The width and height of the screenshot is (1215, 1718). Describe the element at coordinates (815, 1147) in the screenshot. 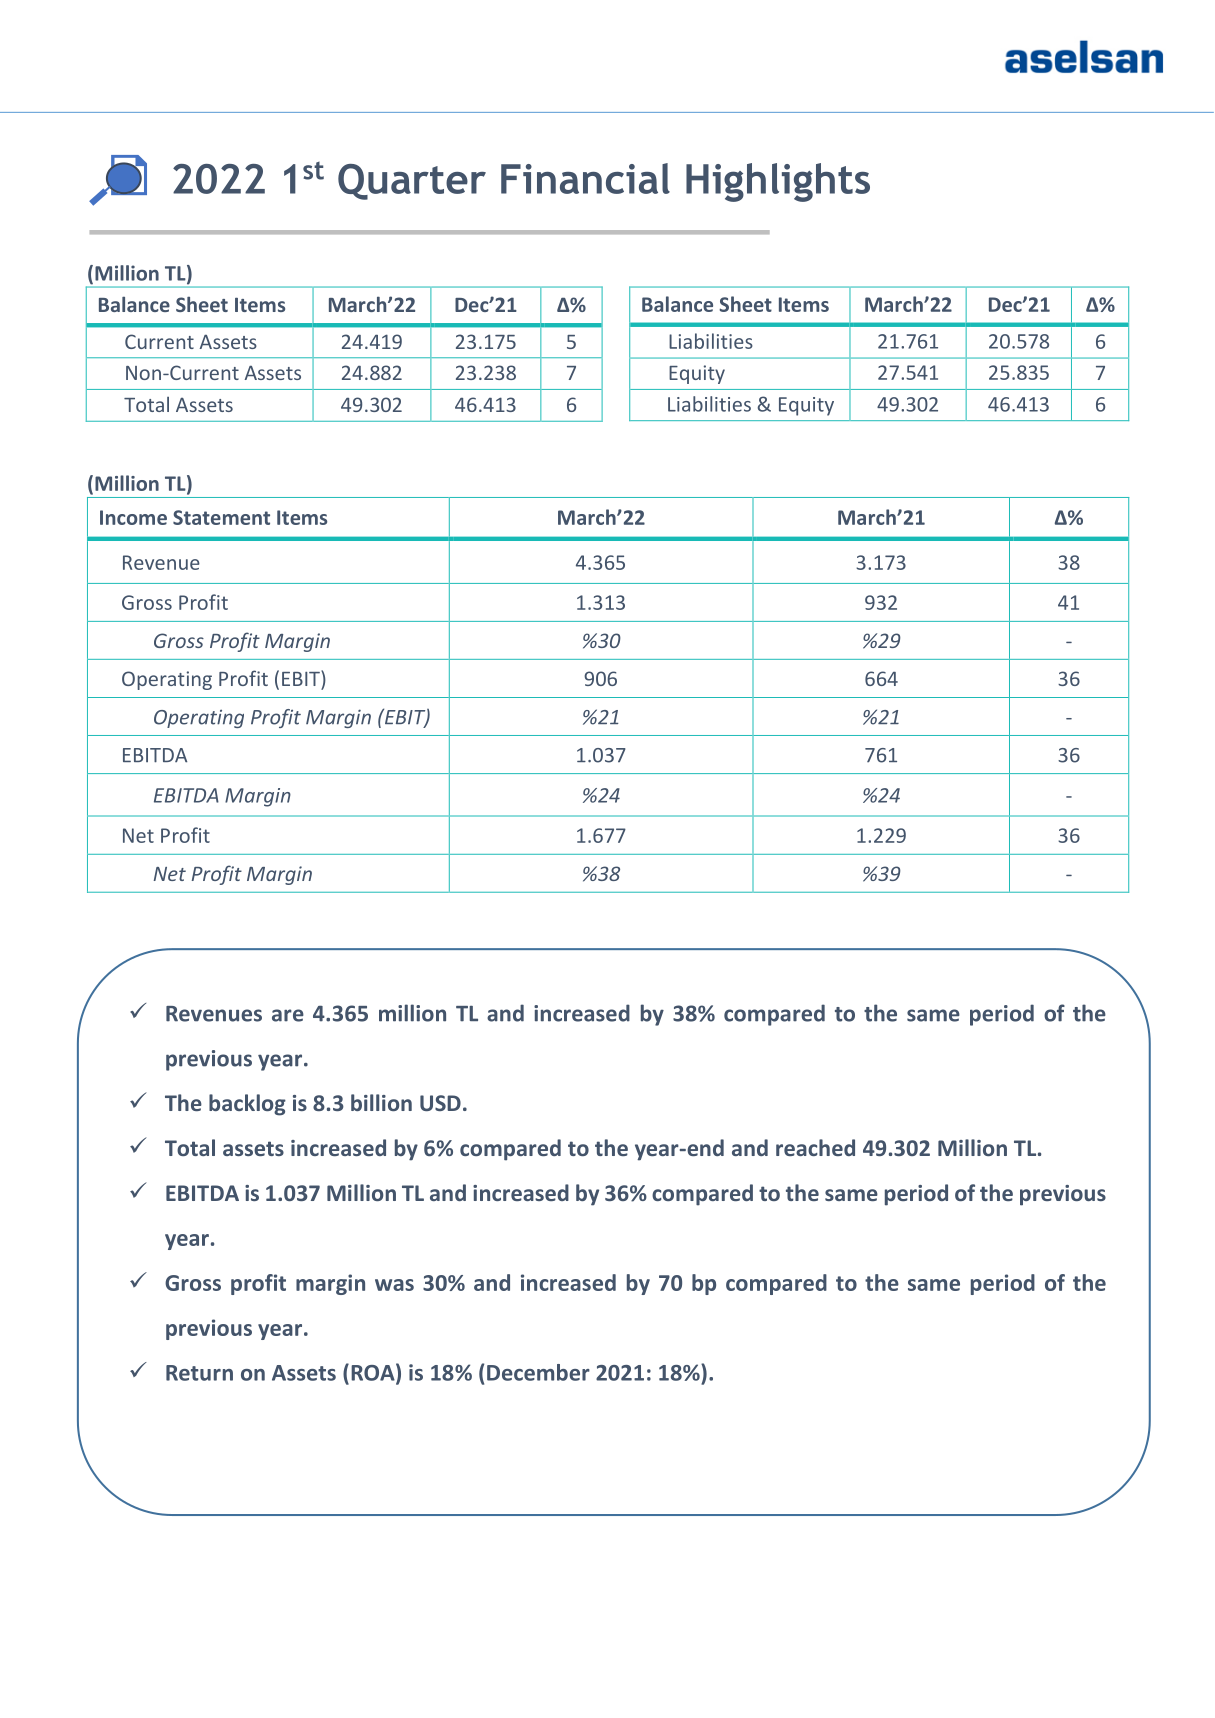

I see `reached` at that location.
